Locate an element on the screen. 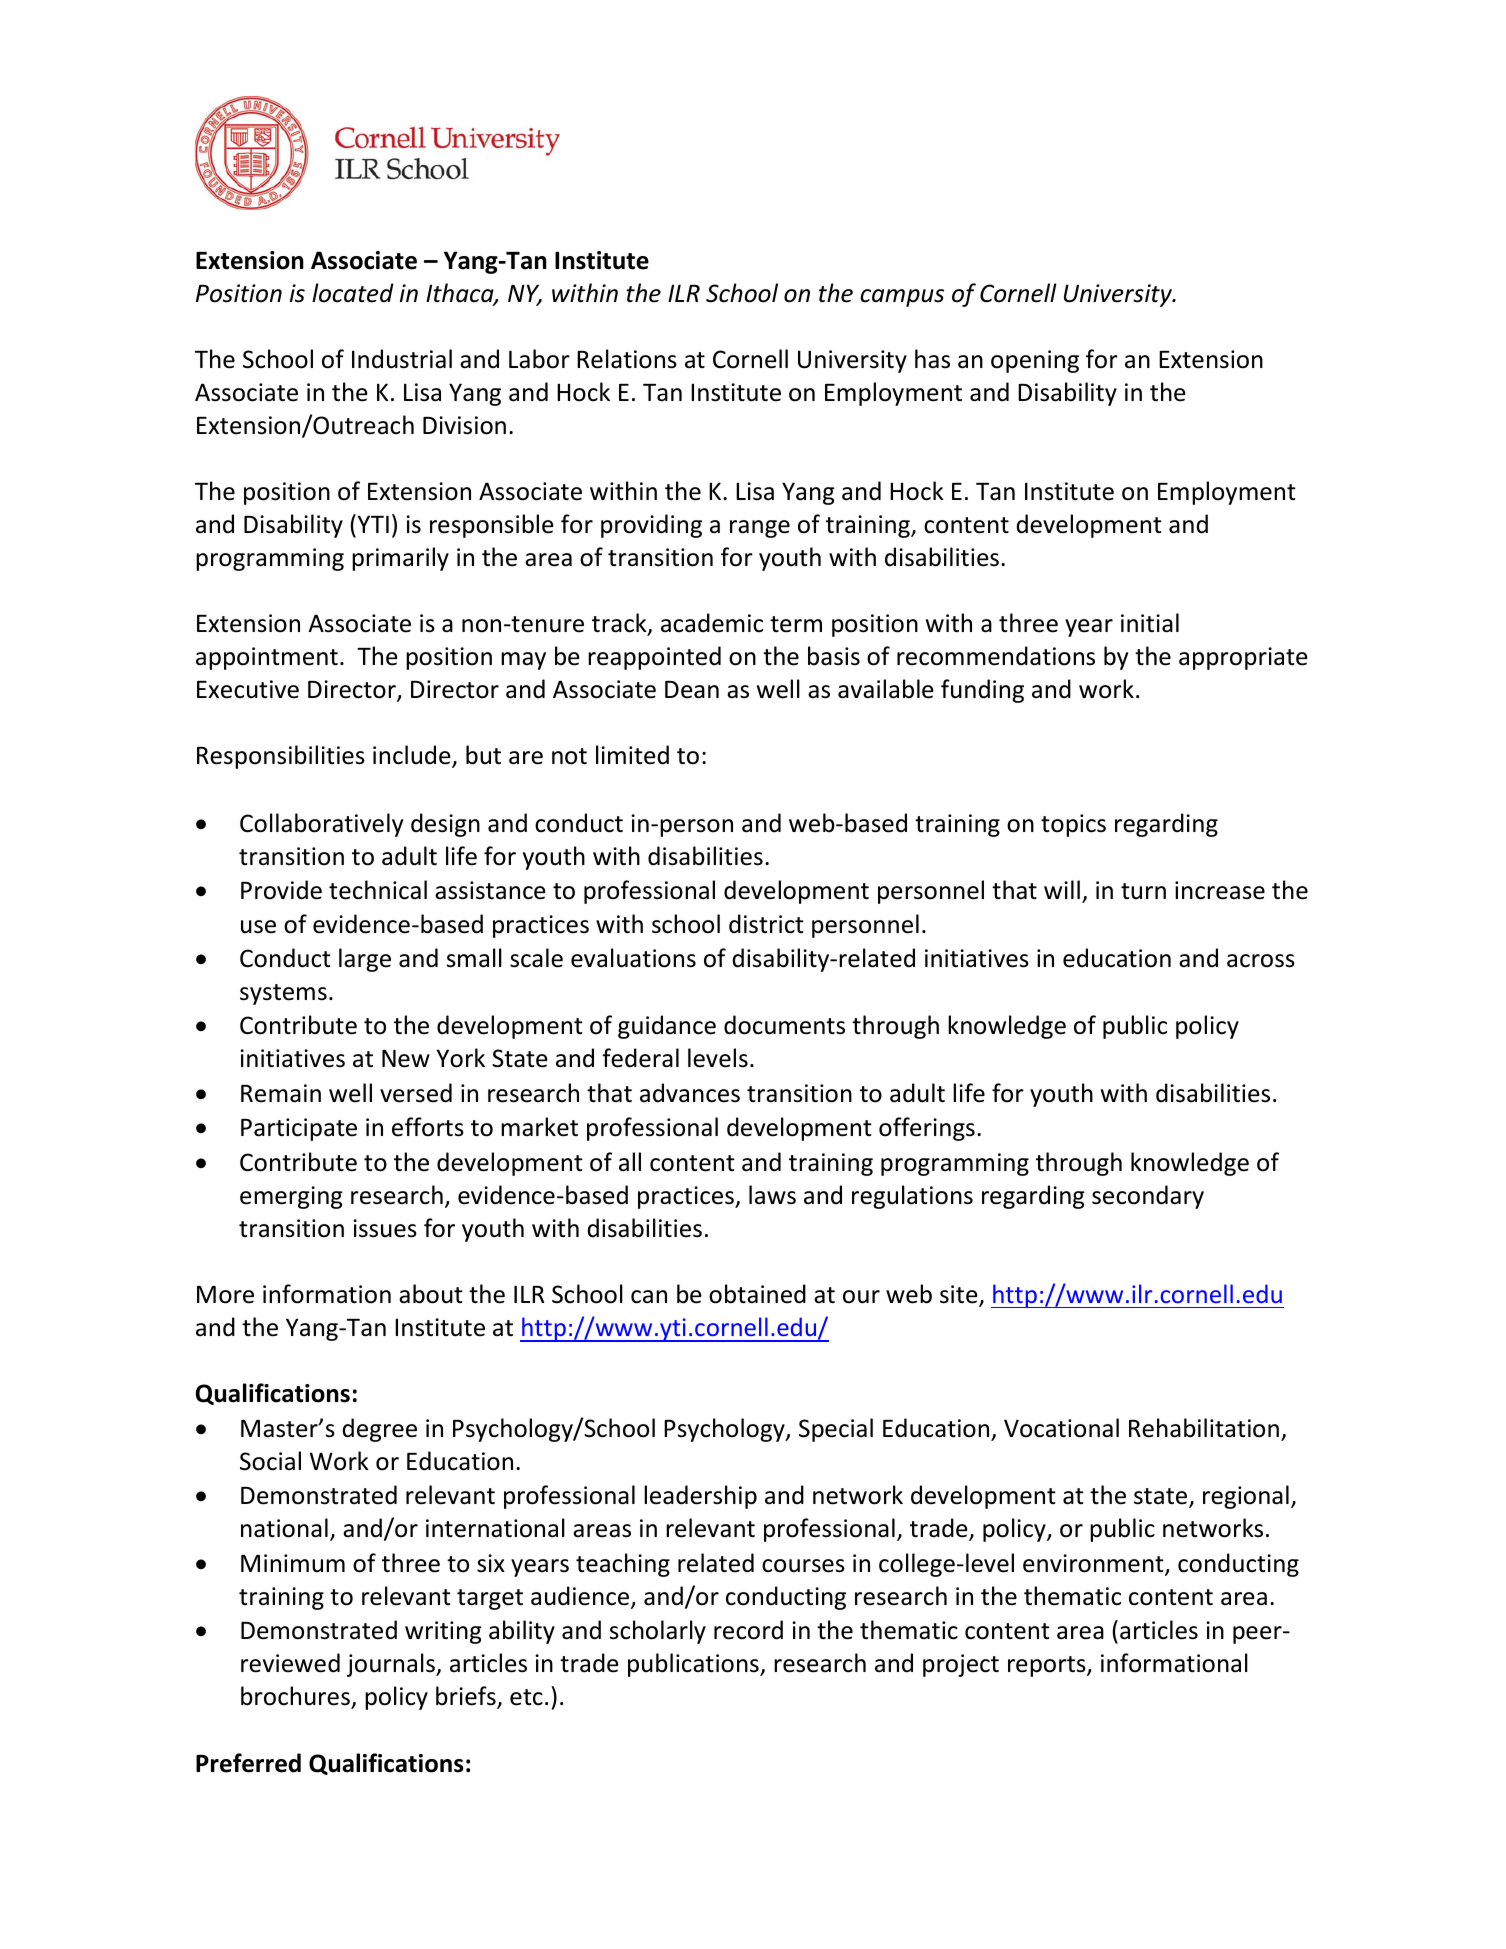 The width and height of the screenshot is (1506, 1949). documents is located at coordinates (784, 1025).
